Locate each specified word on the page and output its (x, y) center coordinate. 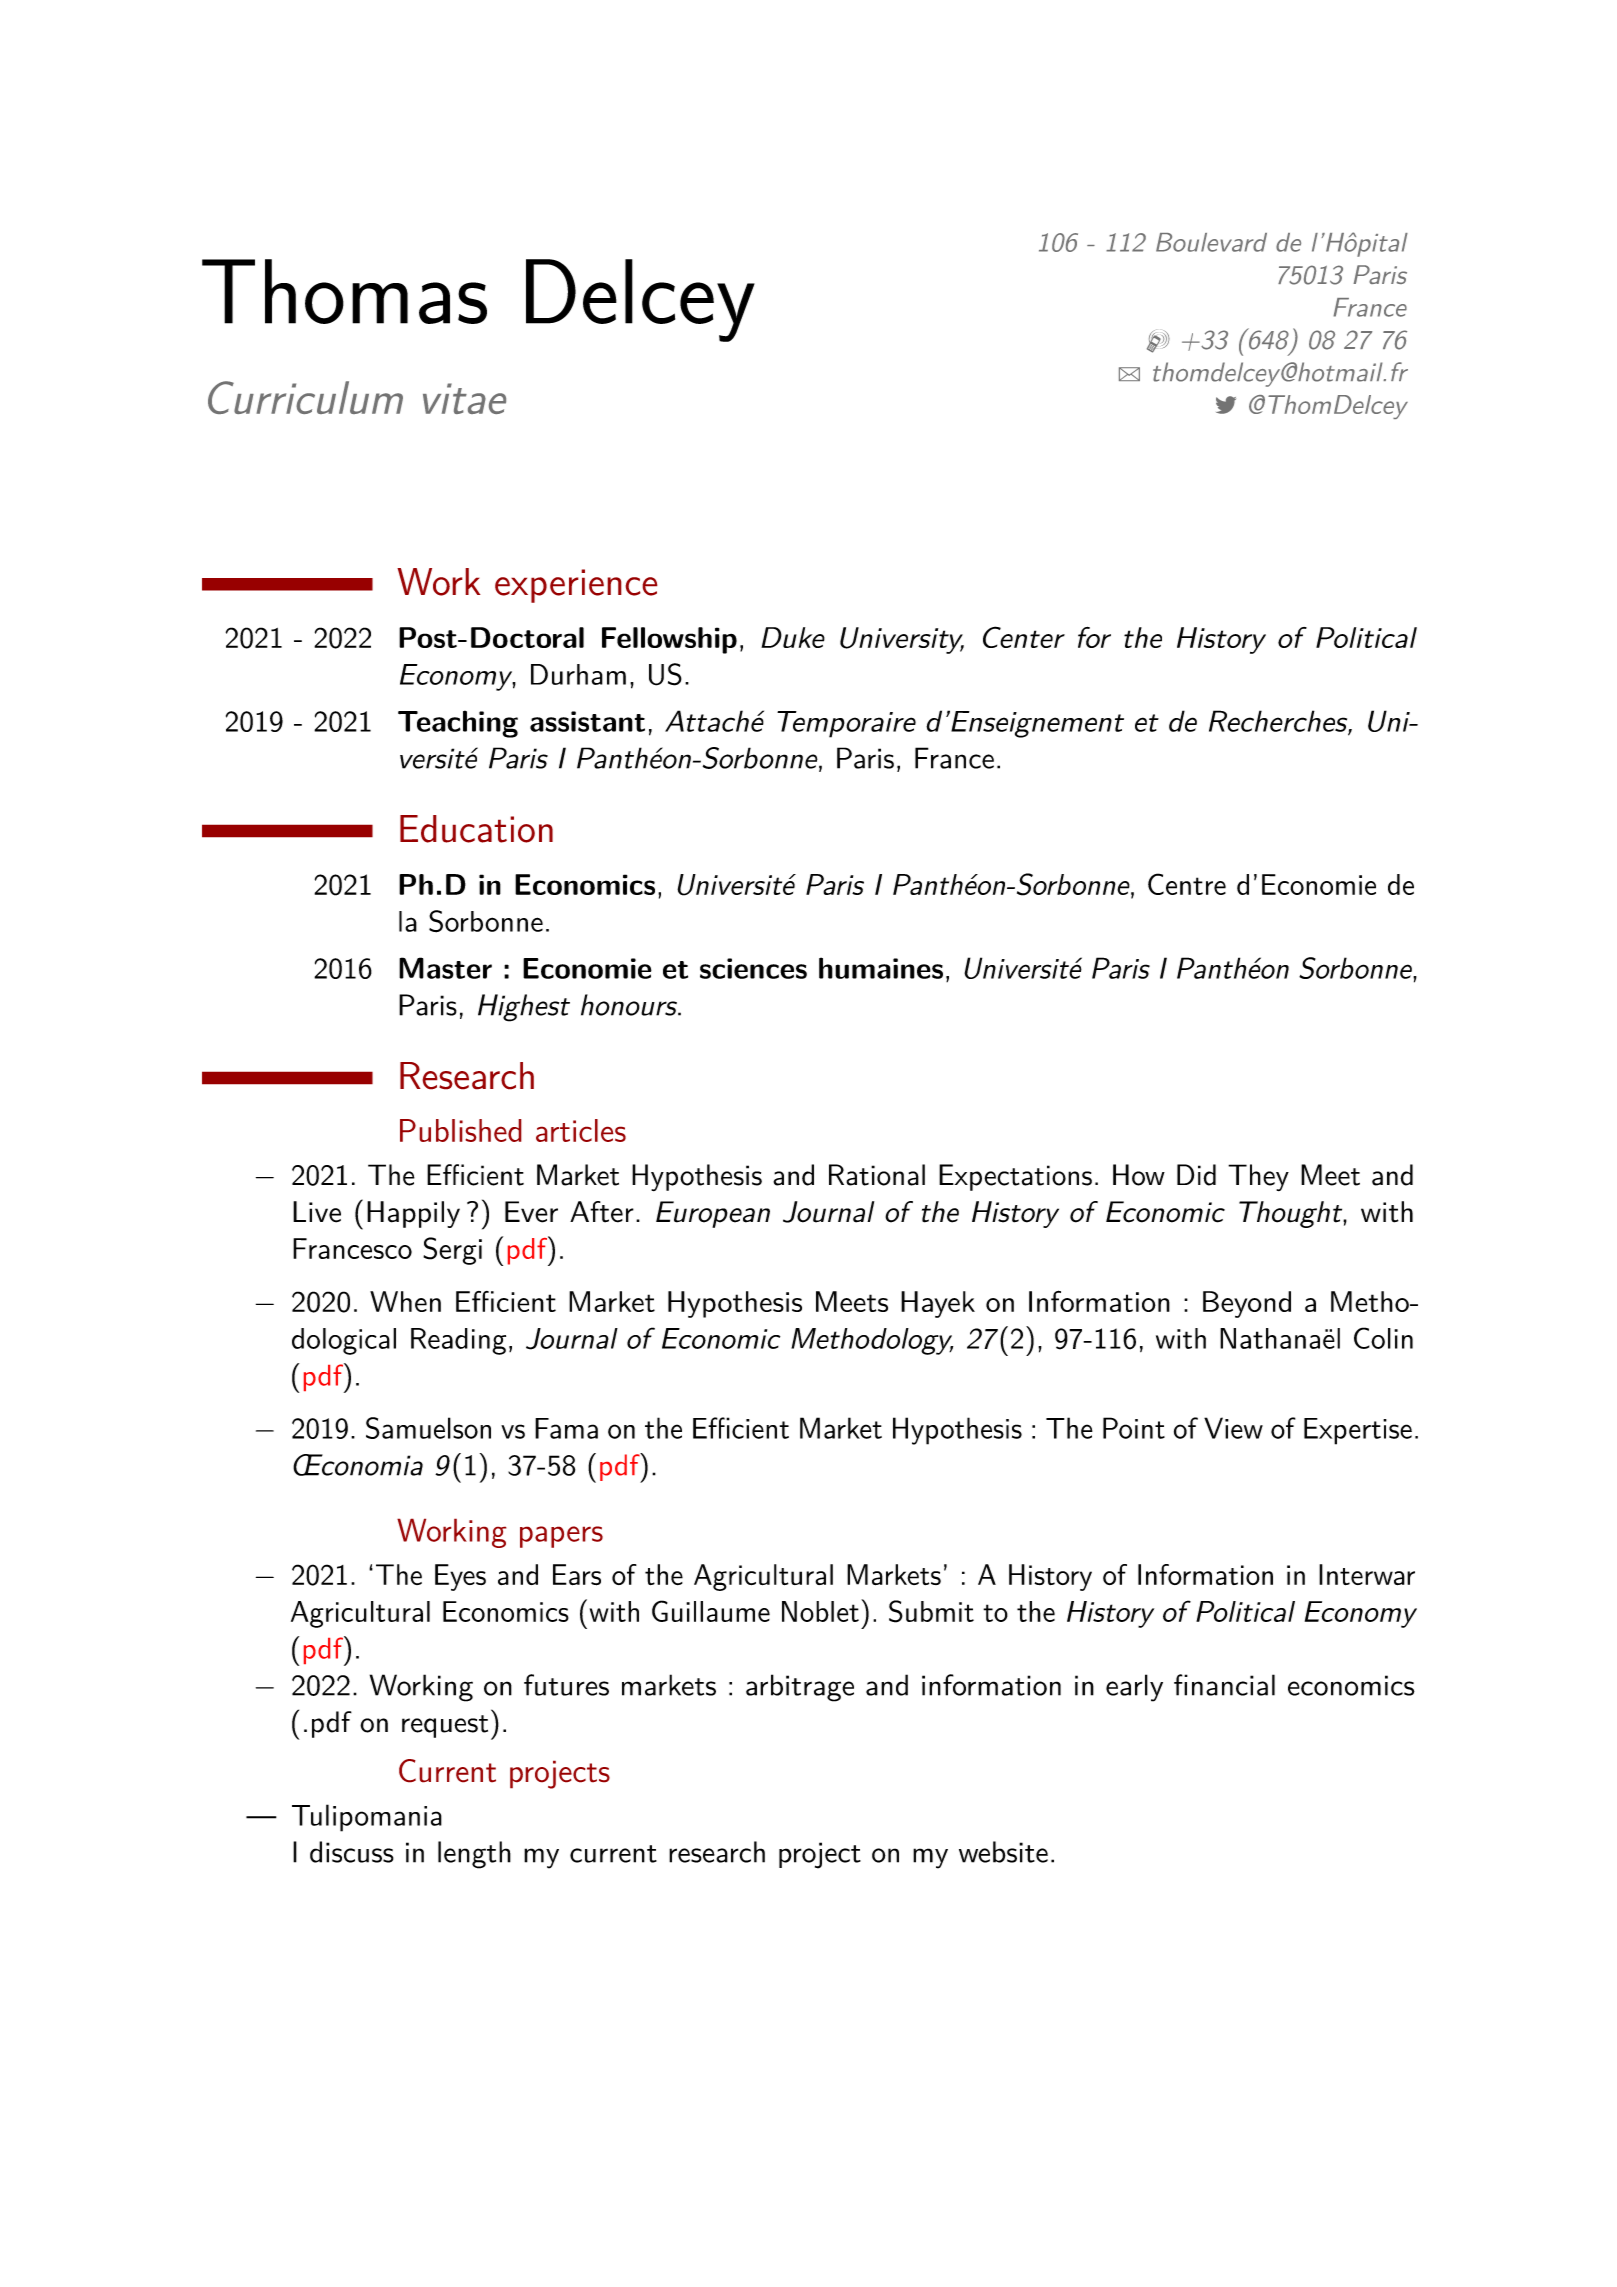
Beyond (1247, 1304)
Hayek (938, 1304)
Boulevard (1211, 242)
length (474, 1855)
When (405, 1301)
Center (1024, 637)
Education (476, 829)
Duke (793, 637)
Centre (1187, 884)
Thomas (344, 291)
